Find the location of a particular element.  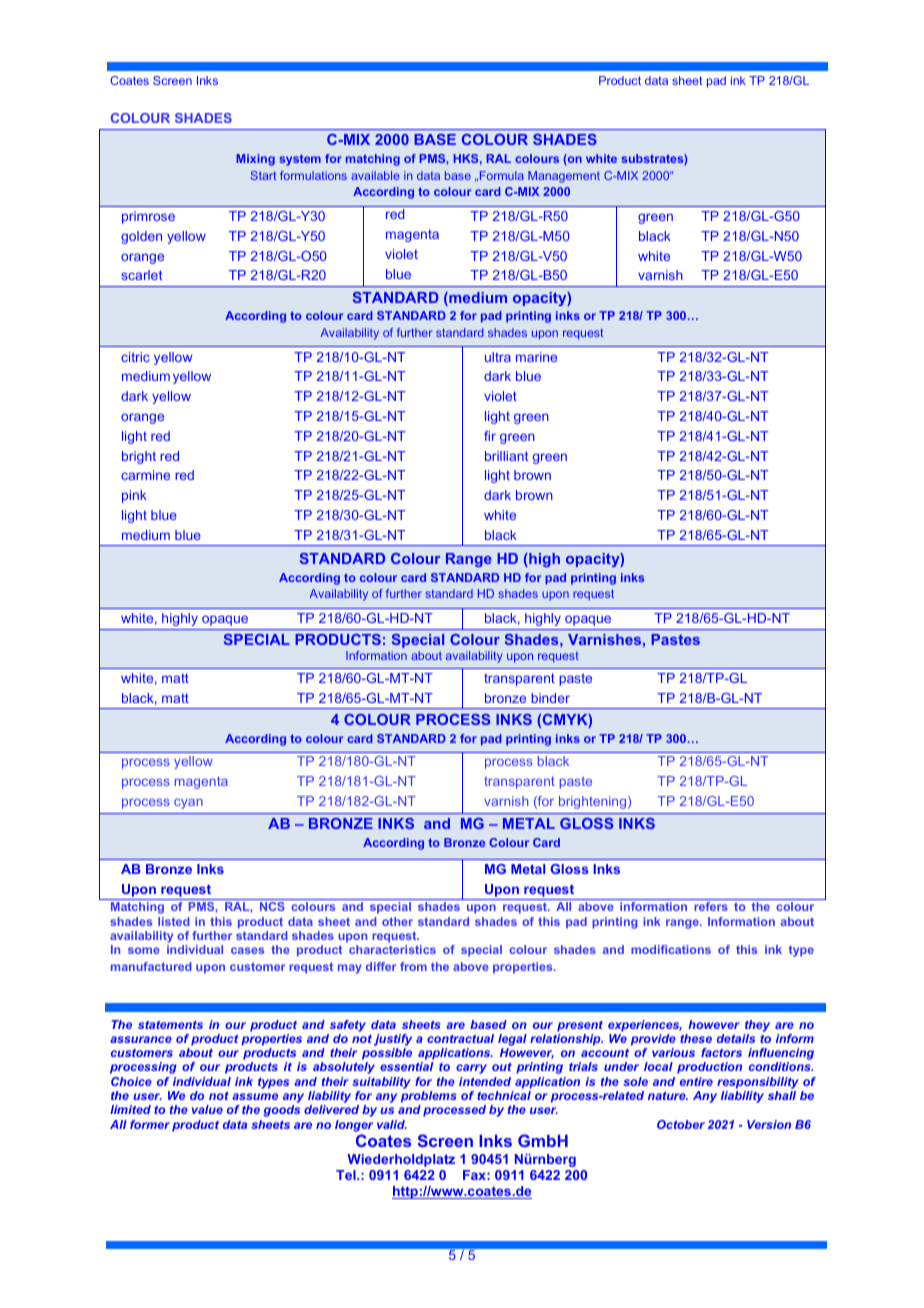

fir is located at coordinates (490, 436).
